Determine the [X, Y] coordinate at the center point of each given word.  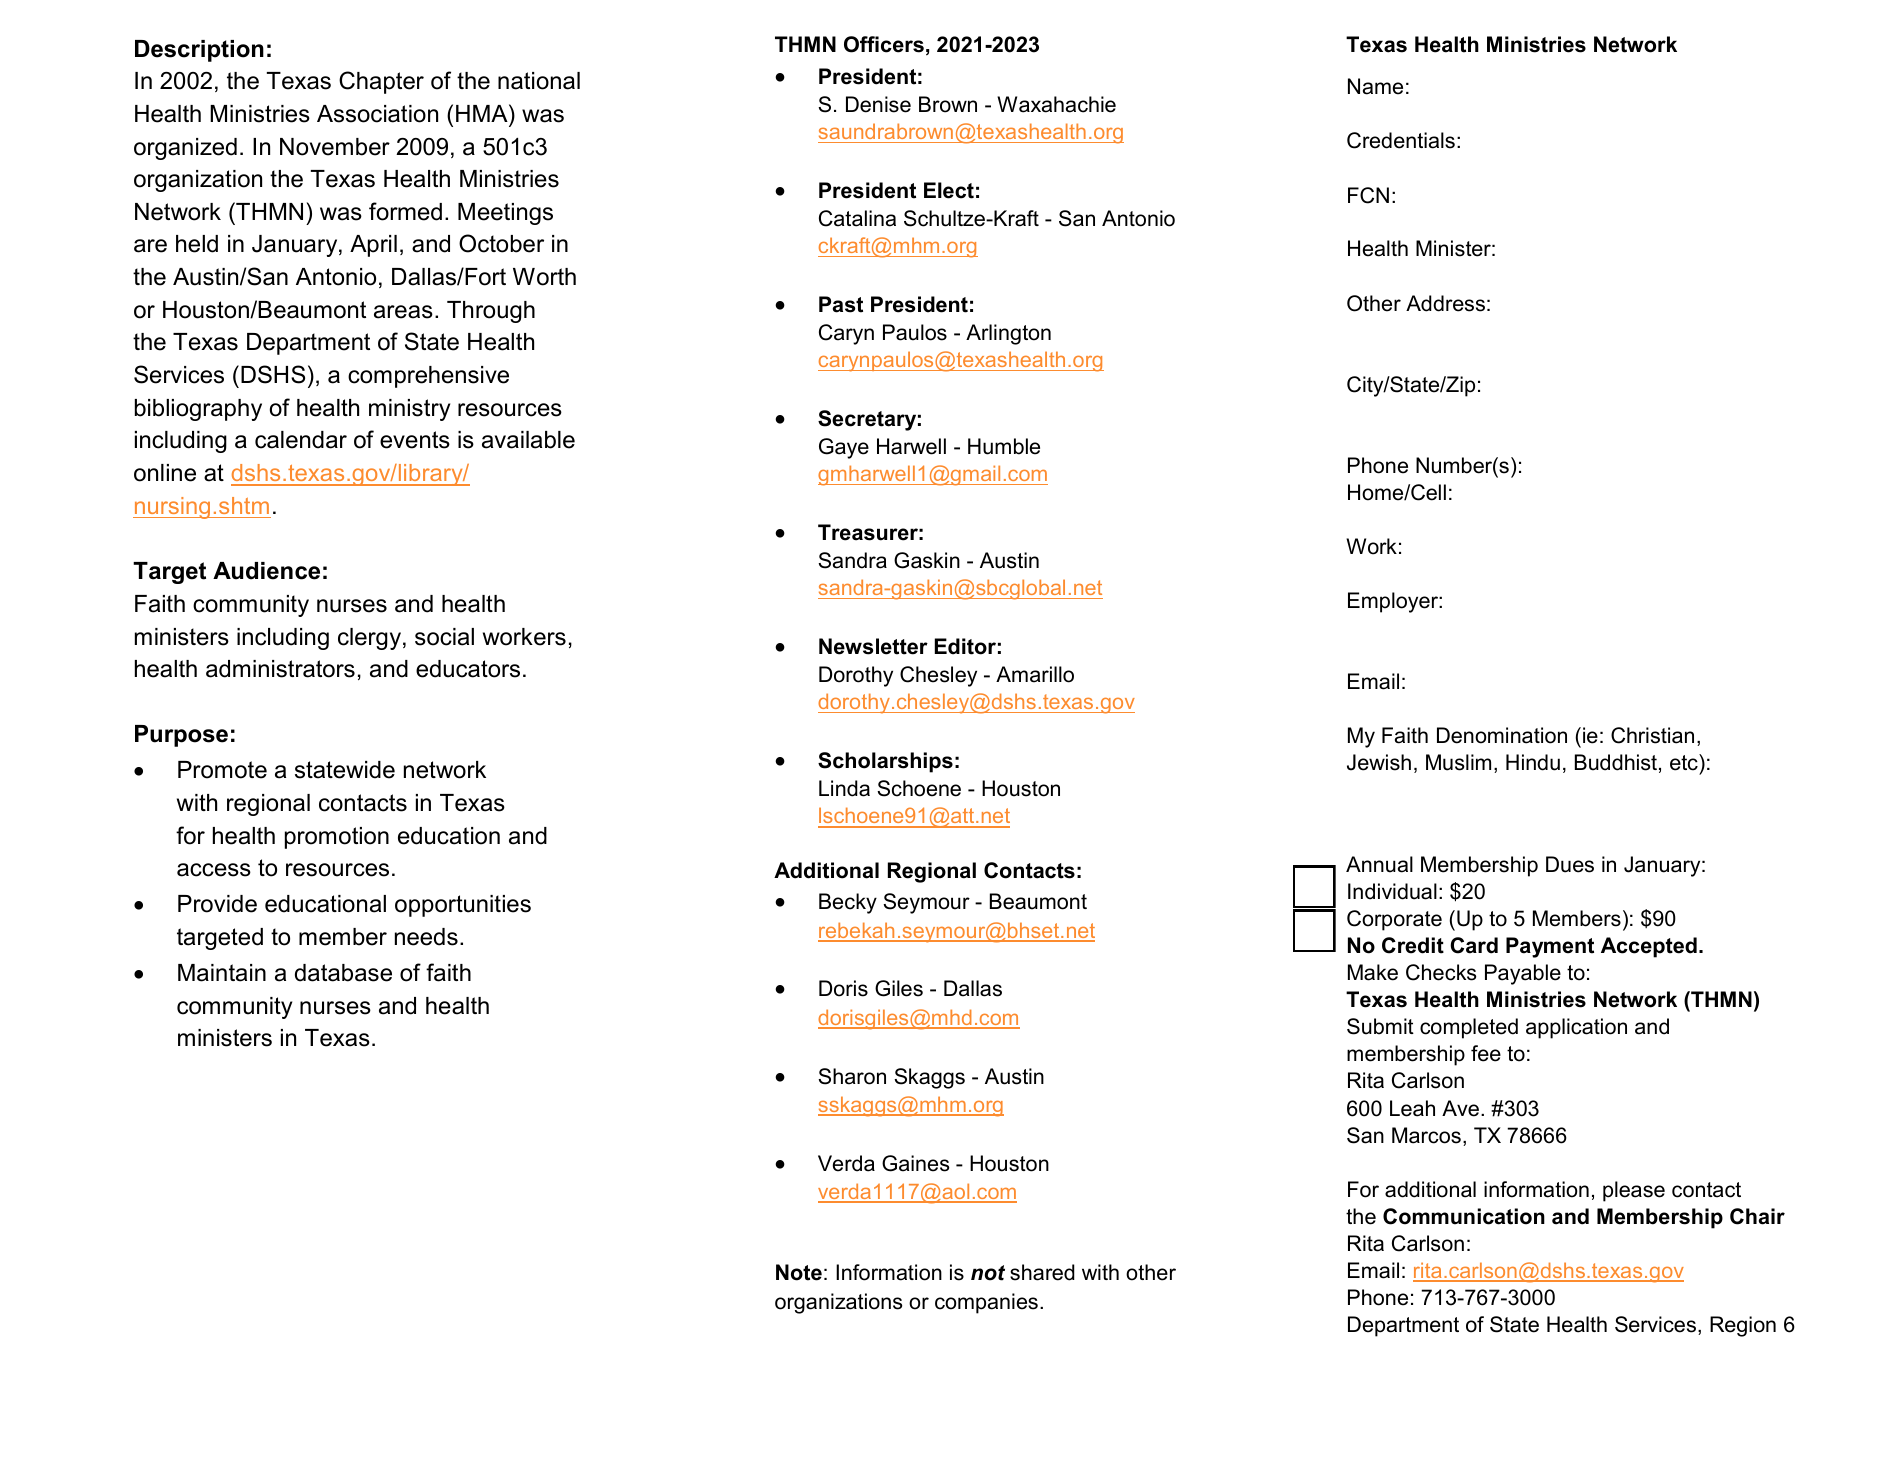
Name [1375, 86]
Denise [878, 104]
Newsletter [873, 646]
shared [1042, 1272]
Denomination [1502, 735]
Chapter [381, 82]
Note [799, 1272]
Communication [1464, 1216]
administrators [280, 669]
